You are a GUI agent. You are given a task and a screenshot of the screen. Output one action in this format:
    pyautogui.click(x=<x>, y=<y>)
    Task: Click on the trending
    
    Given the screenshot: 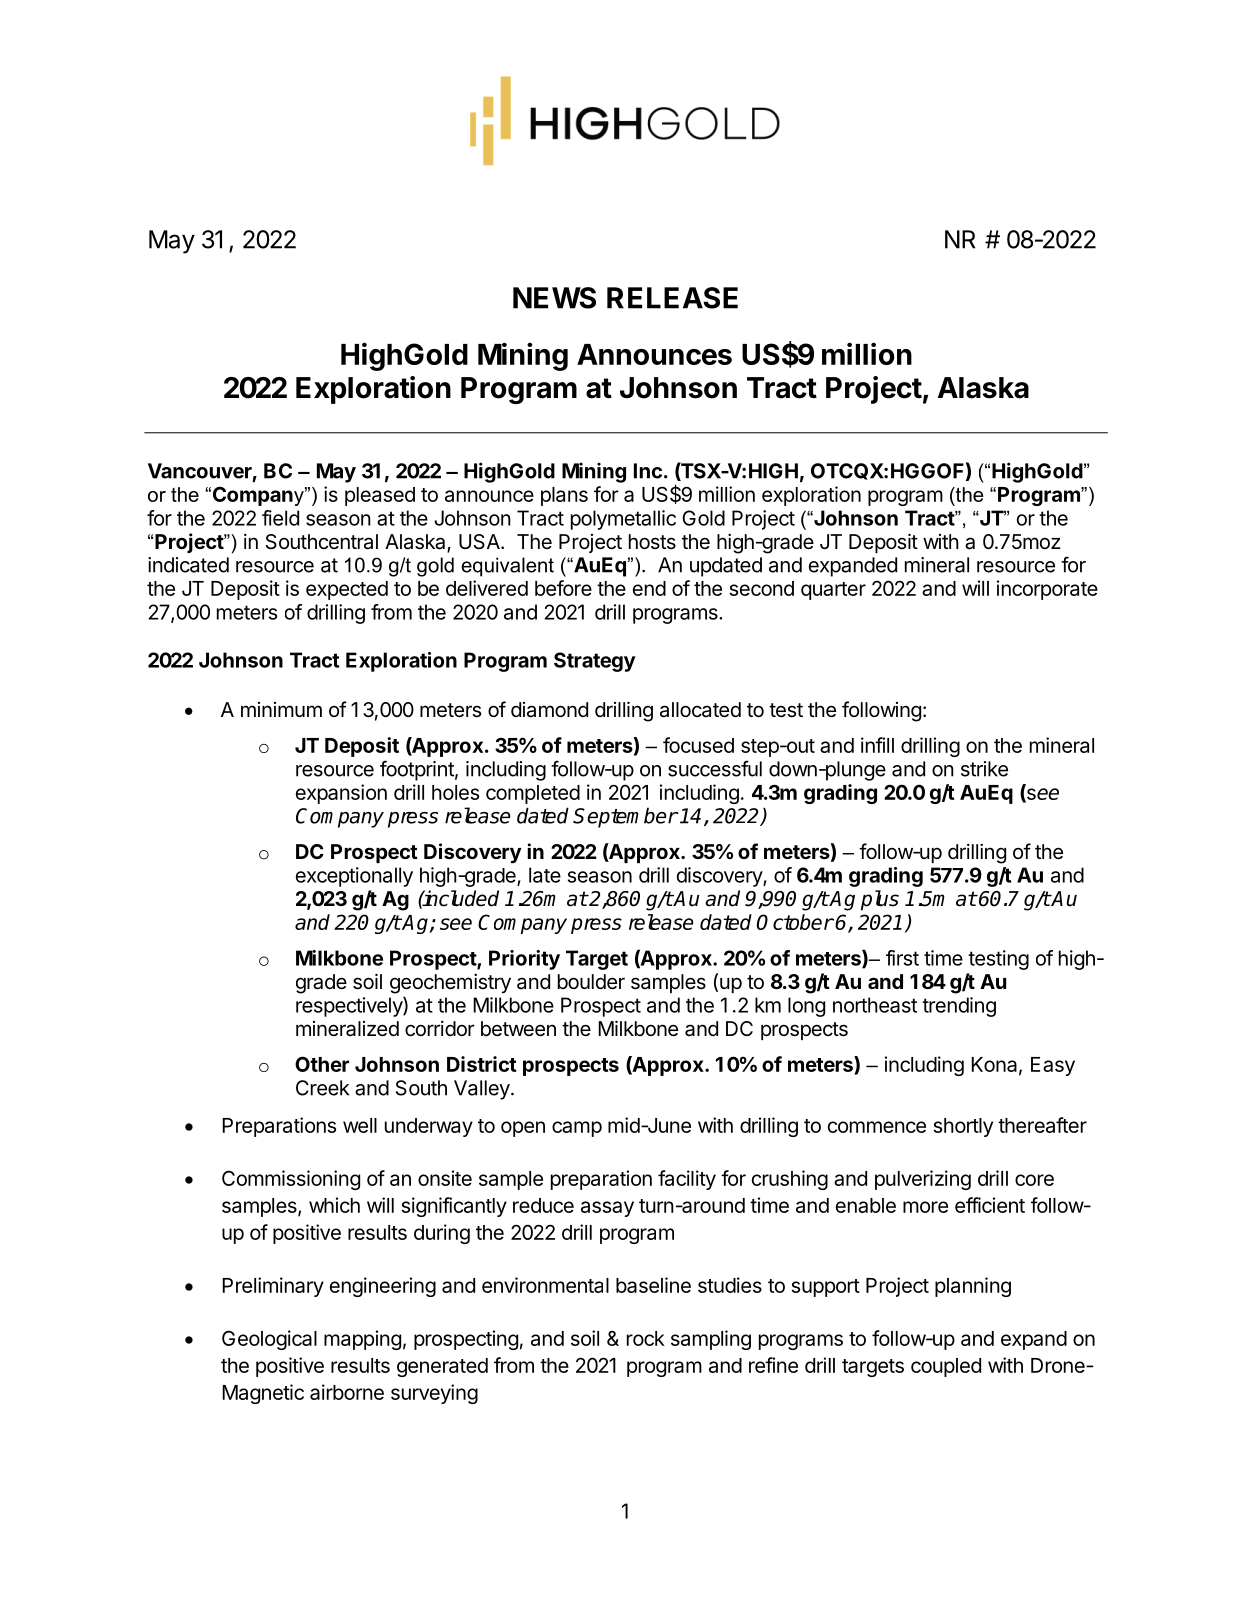 What is the action you would take?
    pyautogui.click(x=959, y=1007)
